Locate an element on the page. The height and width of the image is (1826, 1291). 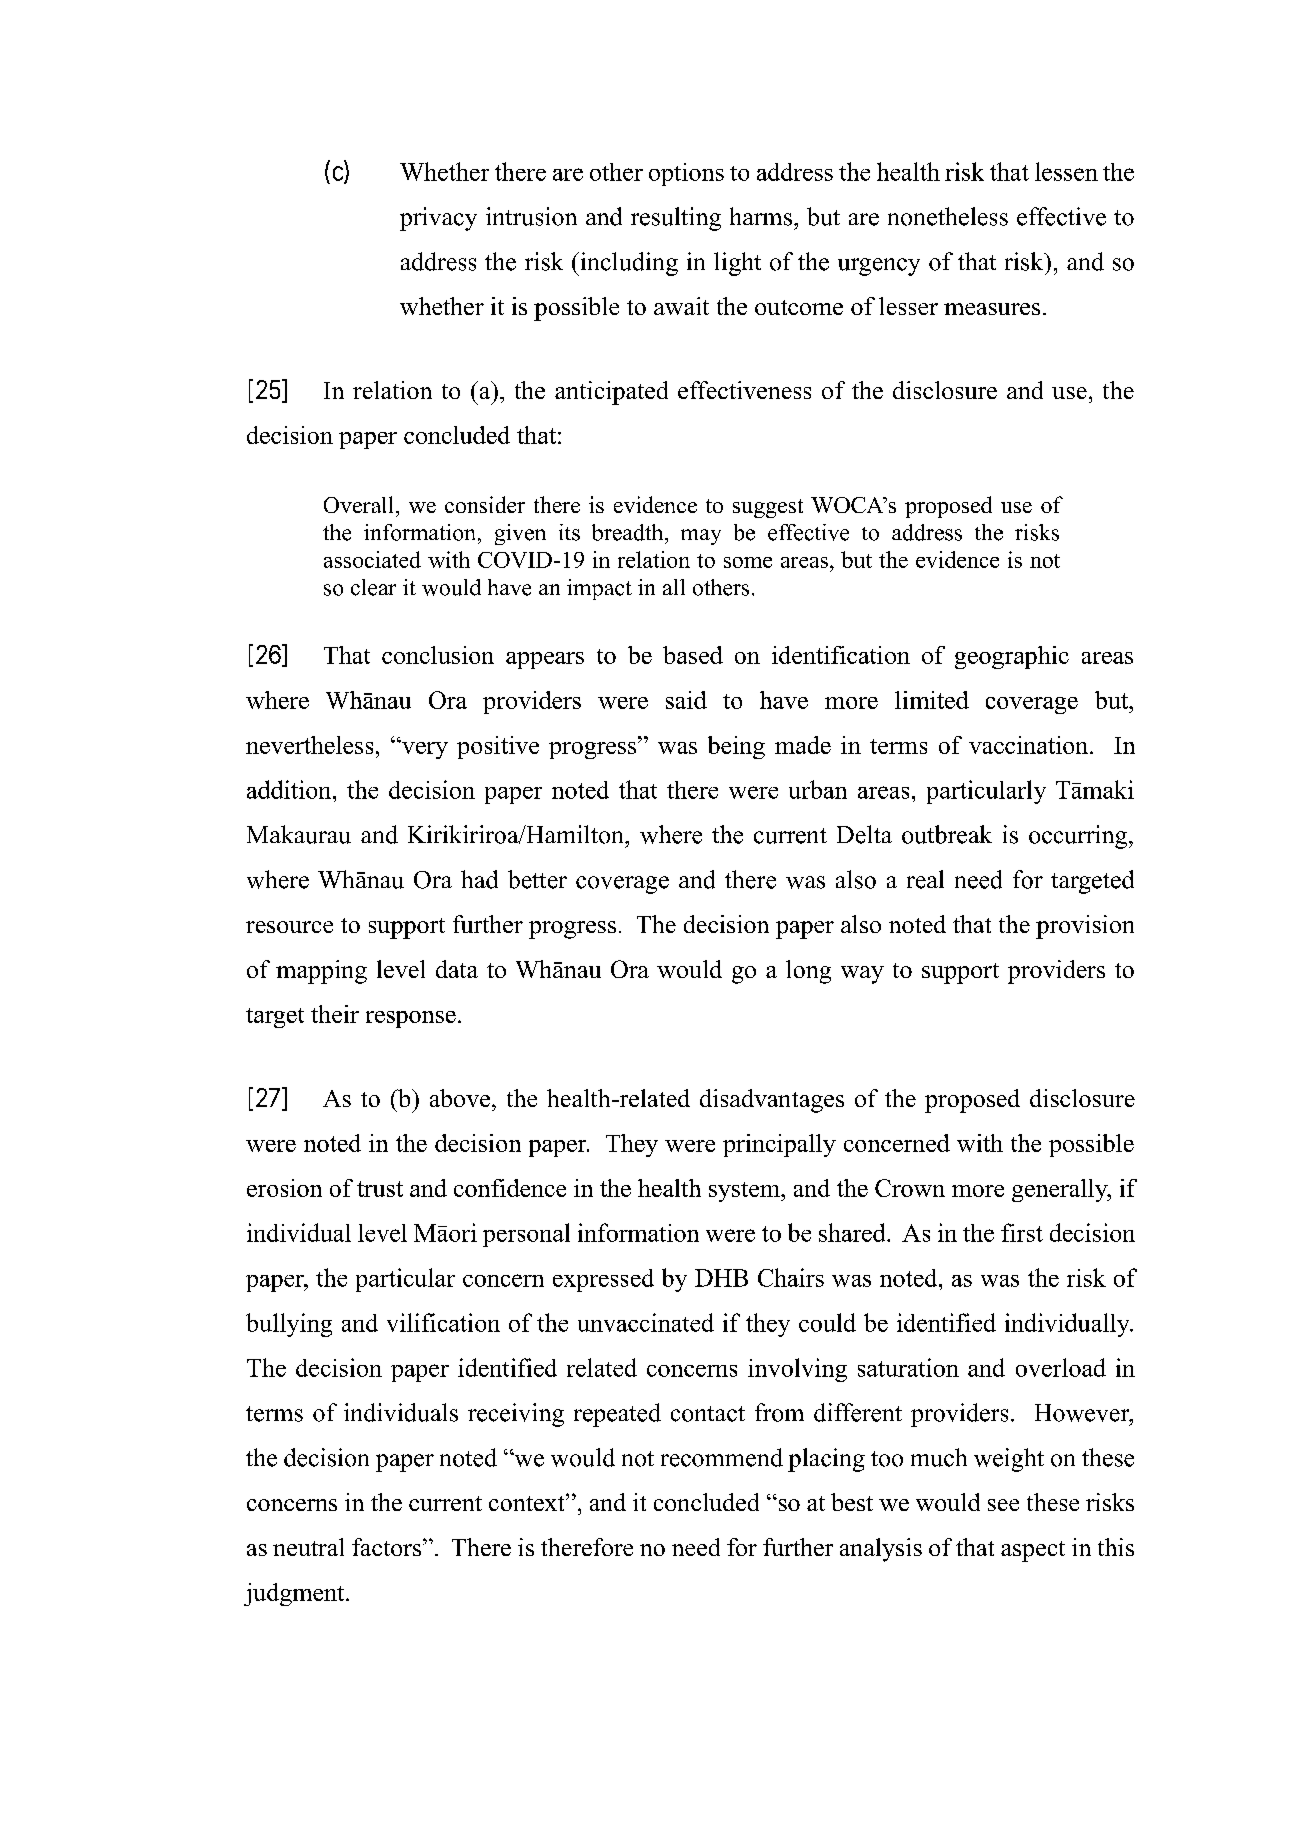
nonetheless is located at coordinates (948, 216).
